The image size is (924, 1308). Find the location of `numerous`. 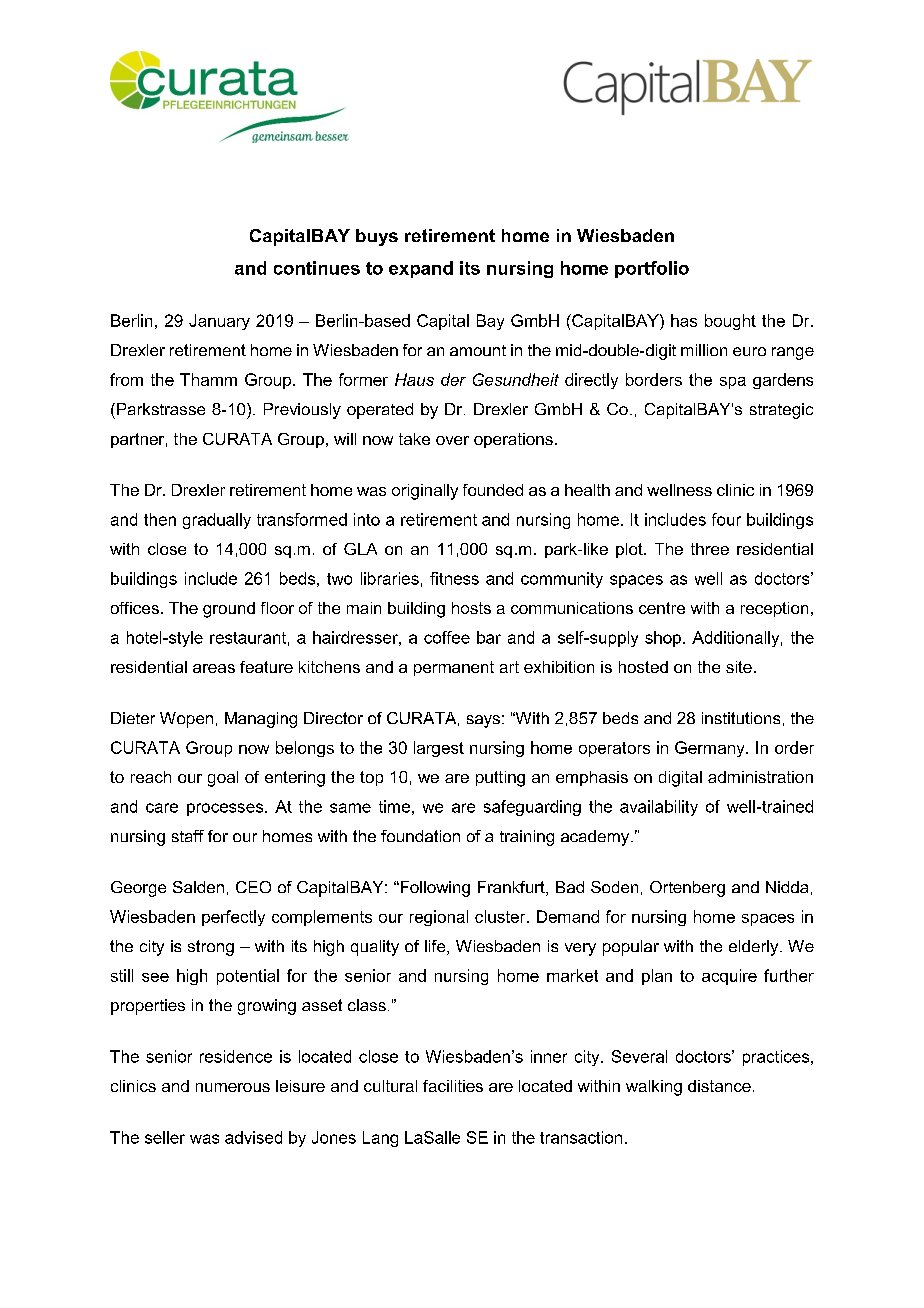

numerous is located at coordinates (233, 1087).
